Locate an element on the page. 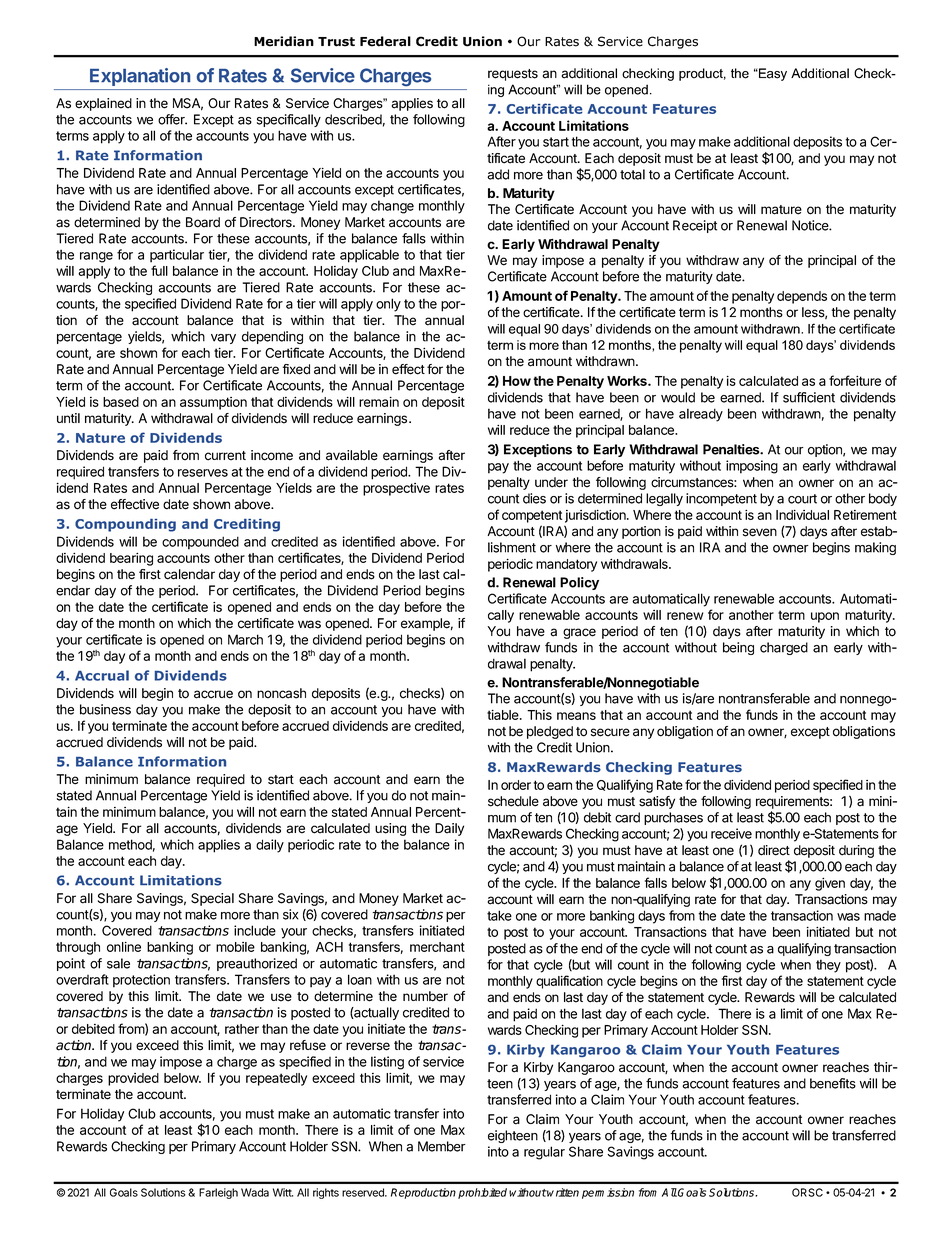 Image resolution: width=952 pixels, height=1233 pixels. Wada is located at coordinates (255, 1192).
